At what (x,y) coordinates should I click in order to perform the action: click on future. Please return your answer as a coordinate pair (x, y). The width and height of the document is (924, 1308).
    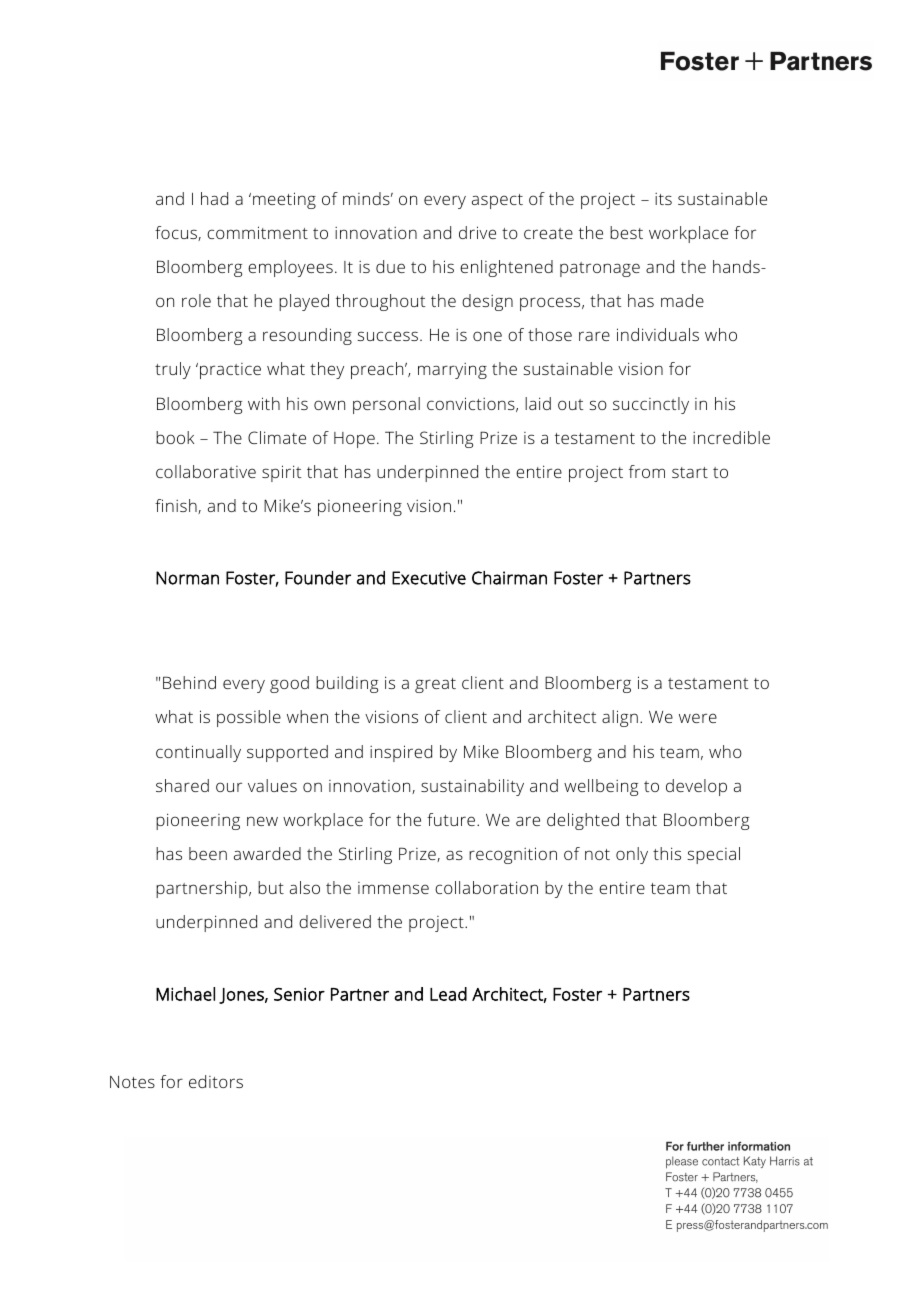
    Looking at the image, I should click on (452, 819).
